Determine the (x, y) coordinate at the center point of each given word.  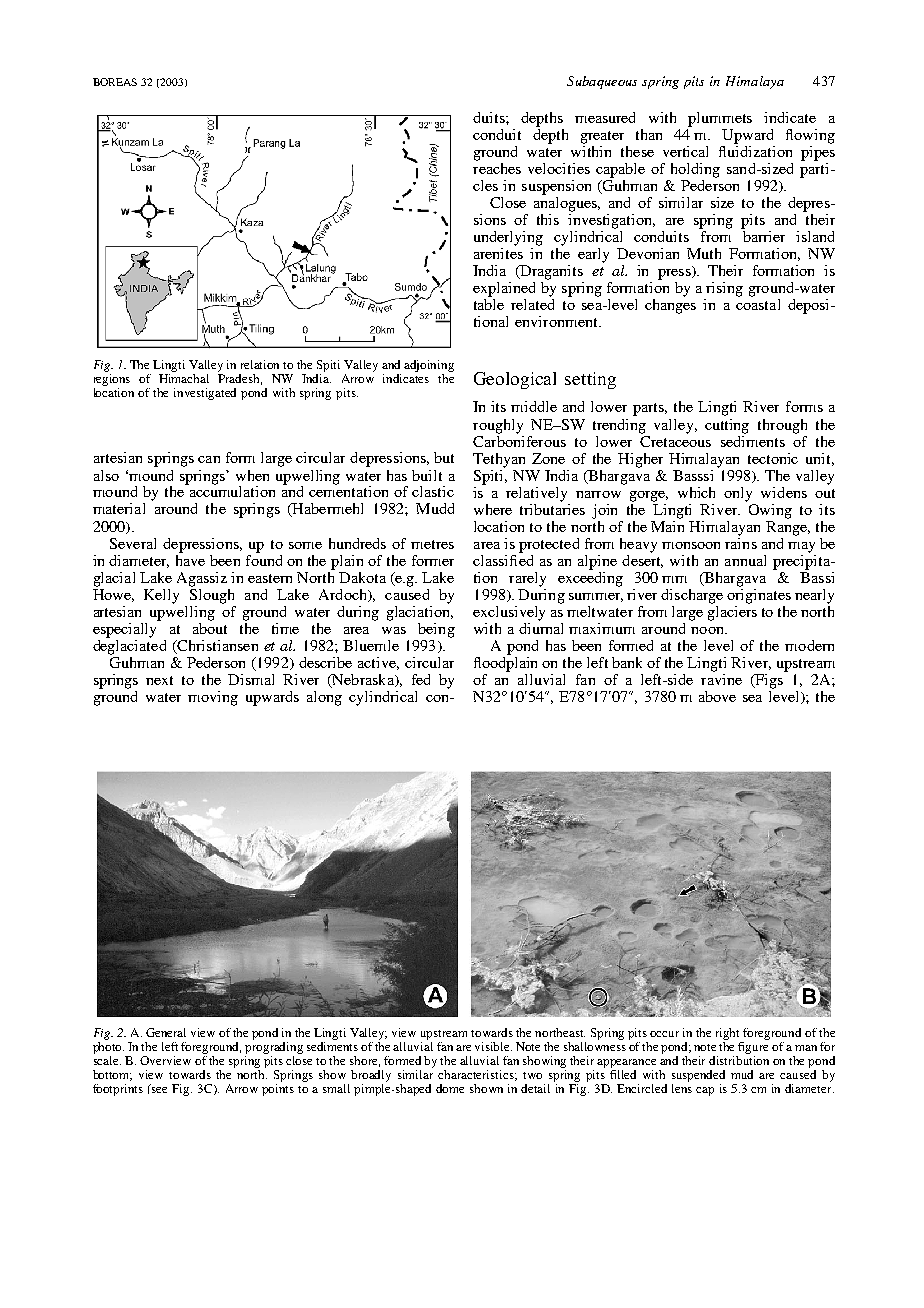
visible (493, 1046)
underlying (508, 238)
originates (759, 595)
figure (753, 1048)
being (436, 630)
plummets (720, 119)
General (166, 1032)
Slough (212, 595)
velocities (559, 168)
